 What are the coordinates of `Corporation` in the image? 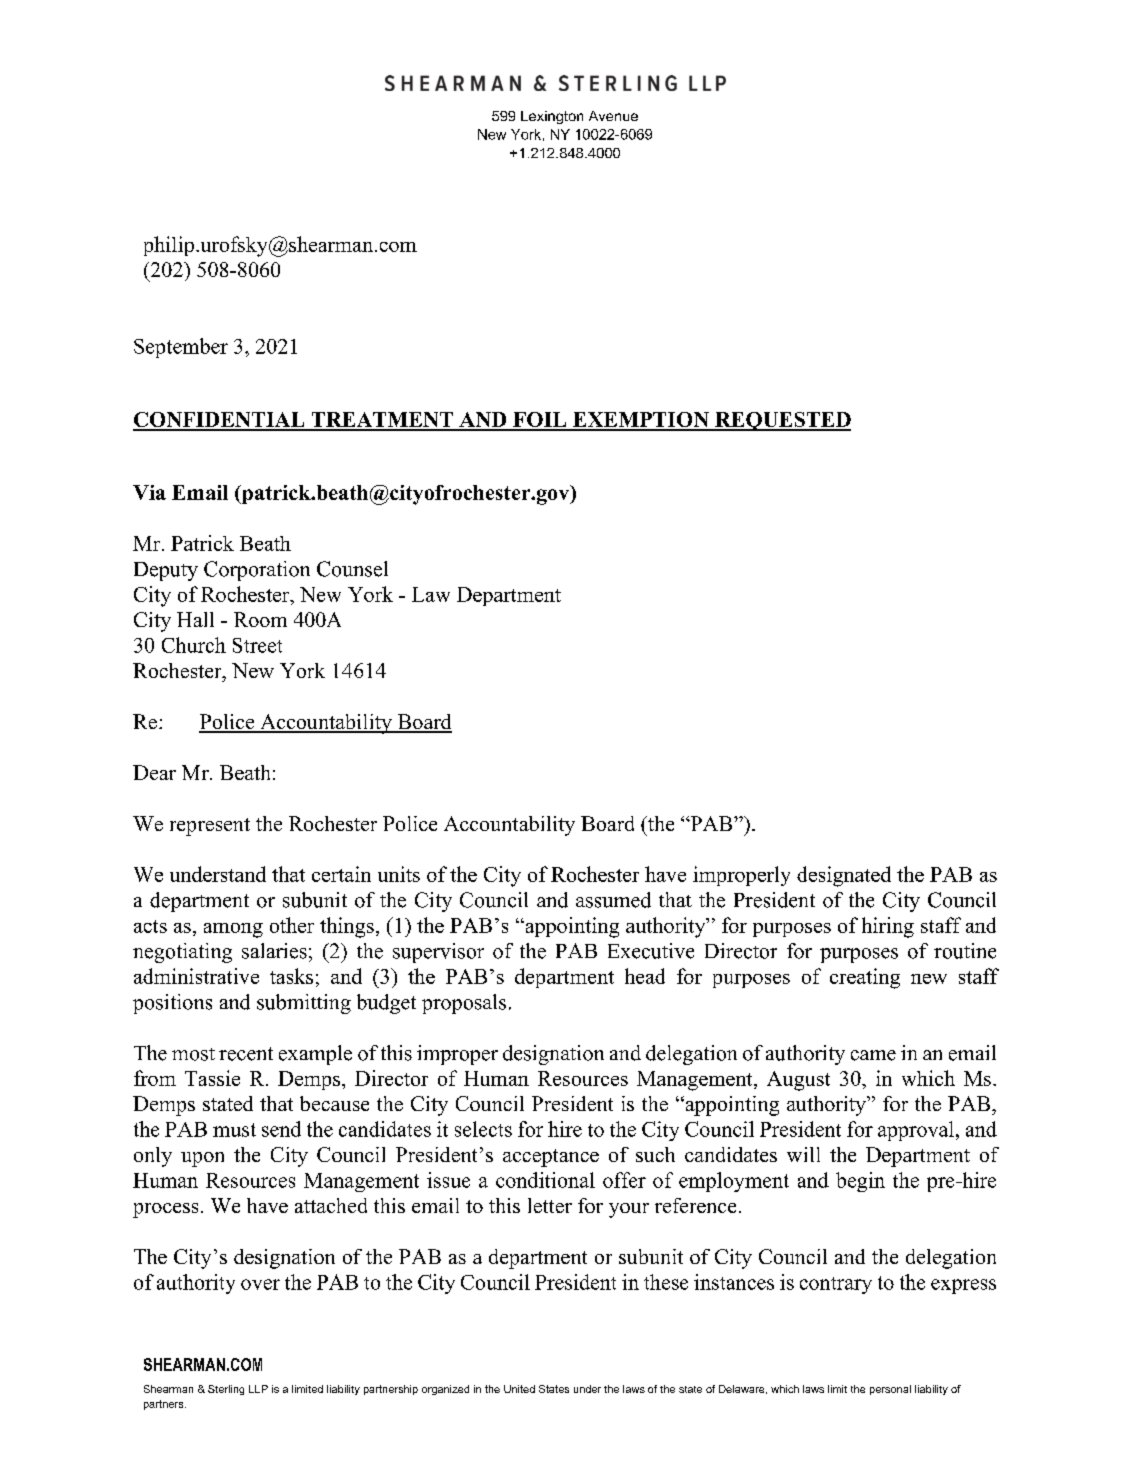 It's located at (257, 571).
